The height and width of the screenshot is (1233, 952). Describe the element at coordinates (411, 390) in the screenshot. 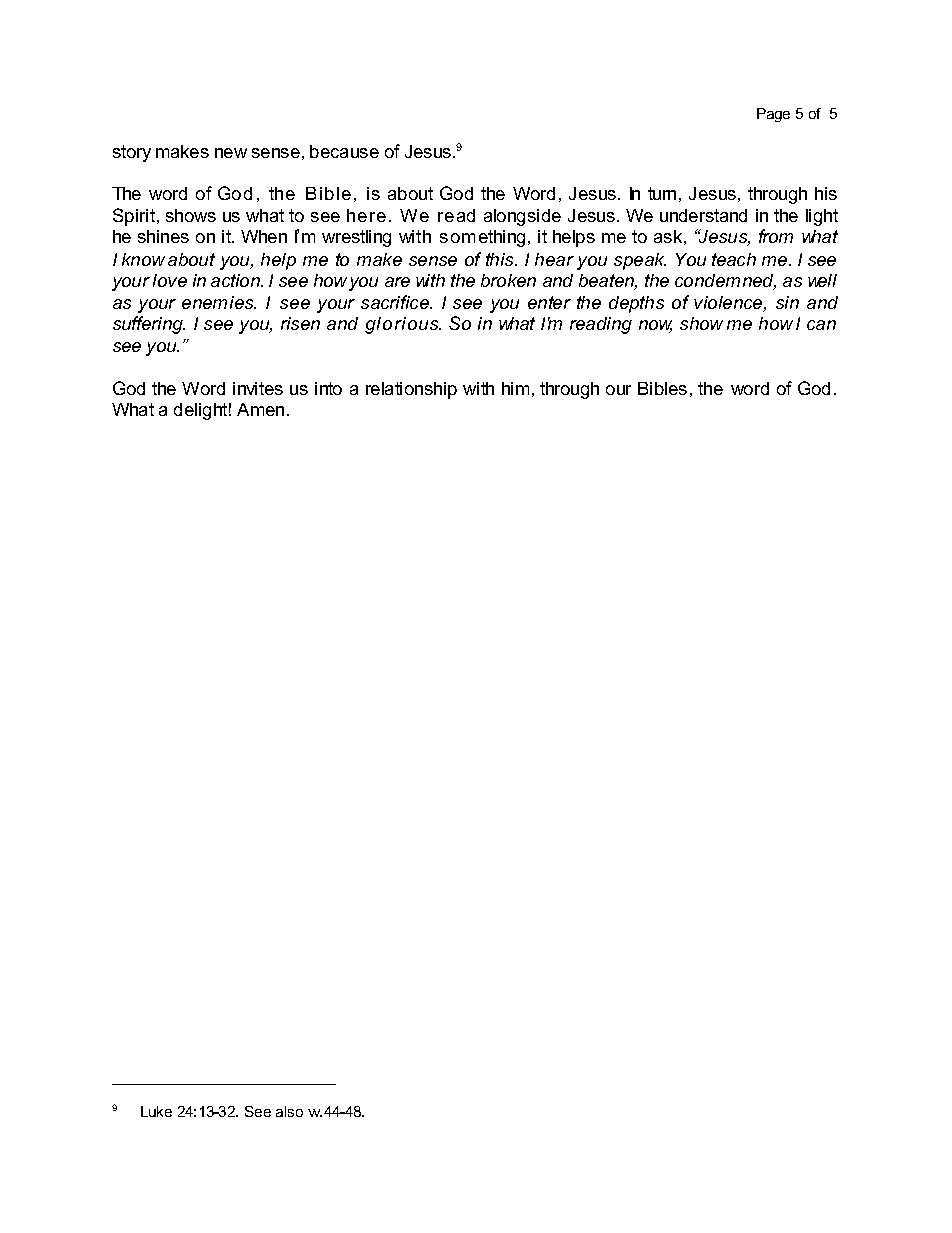

I see `relationship` at that location.
